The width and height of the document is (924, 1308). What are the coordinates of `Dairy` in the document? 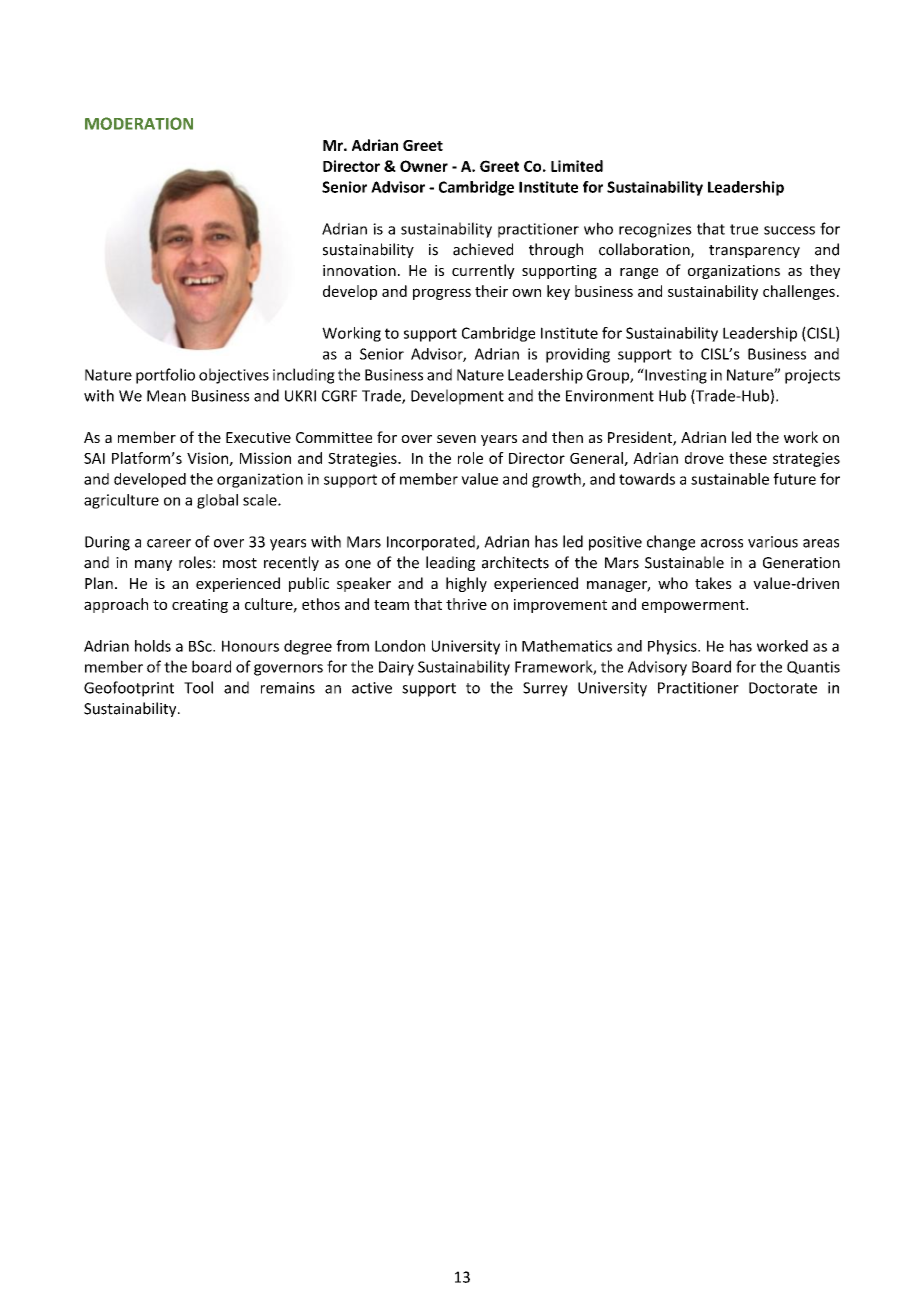 It's located at (396, 668).
